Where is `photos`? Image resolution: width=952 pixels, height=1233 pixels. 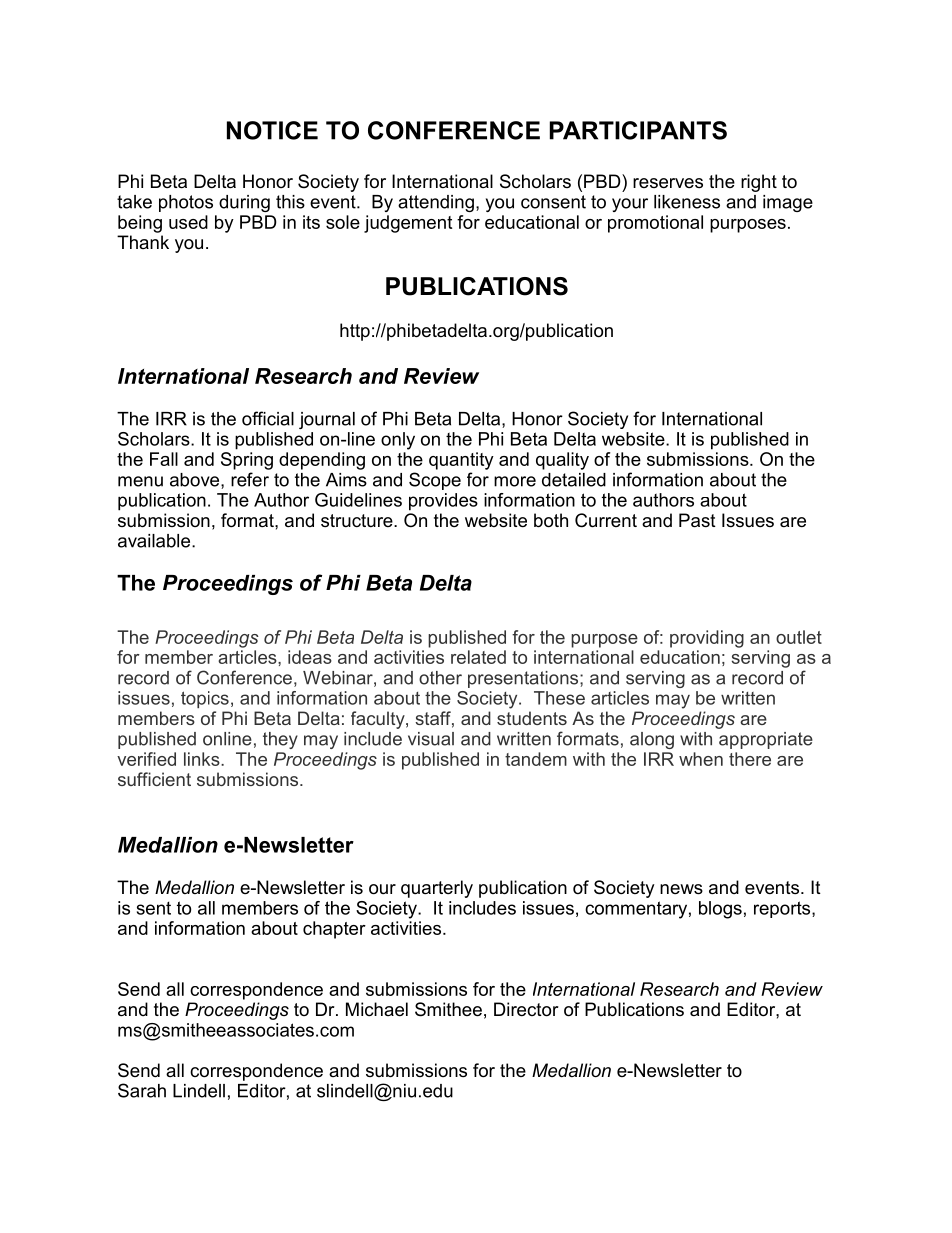 photos is located at coordinates (186, 203).
